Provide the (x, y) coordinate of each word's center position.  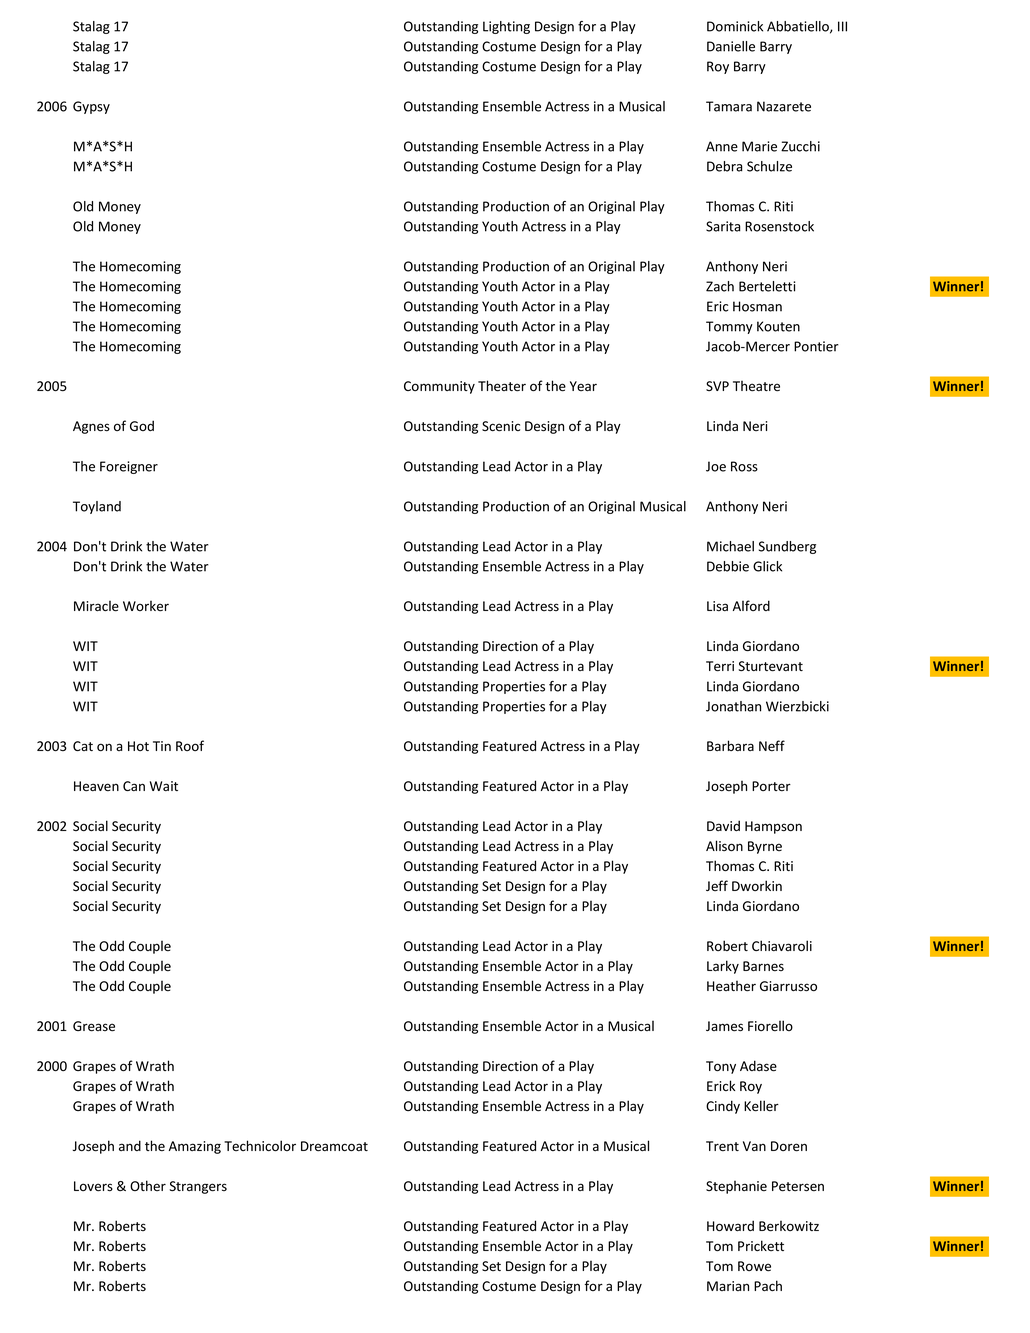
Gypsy (91, 107)
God (142, 425)
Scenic (501, 426)
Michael (730, 546)
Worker (146, 606)
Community (439, 387)
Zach (720, 286)
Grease (94, 1026)
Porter (771, 786)
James (724, 1026)
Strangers (198, 1187)
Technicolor (260, 1146)
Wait (164, 786)
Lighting (506, 27)
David (723, 825)
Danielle (731, 46)
